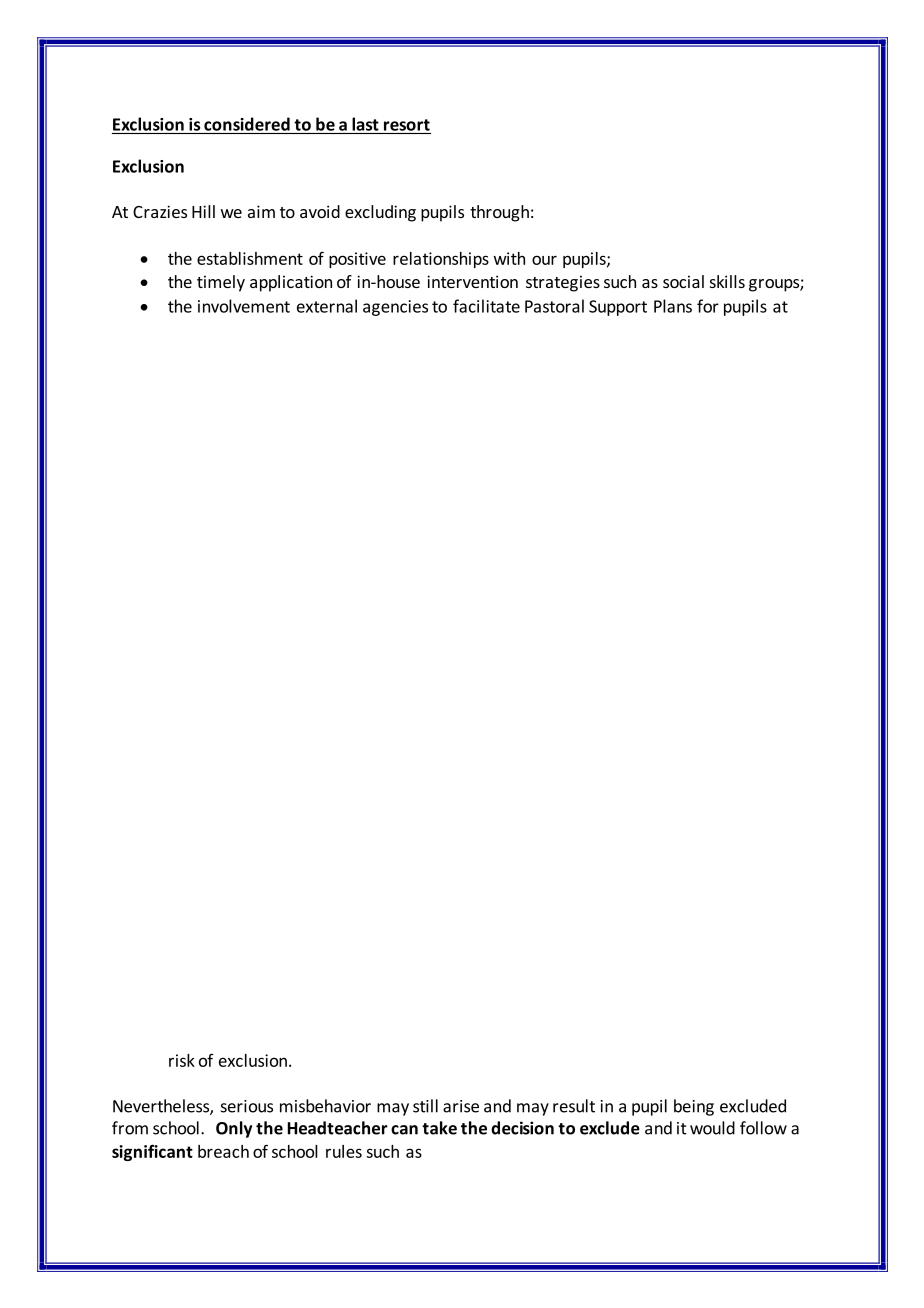 This page has height=1308, width=924. I want to click on external, so click(327, 306).
